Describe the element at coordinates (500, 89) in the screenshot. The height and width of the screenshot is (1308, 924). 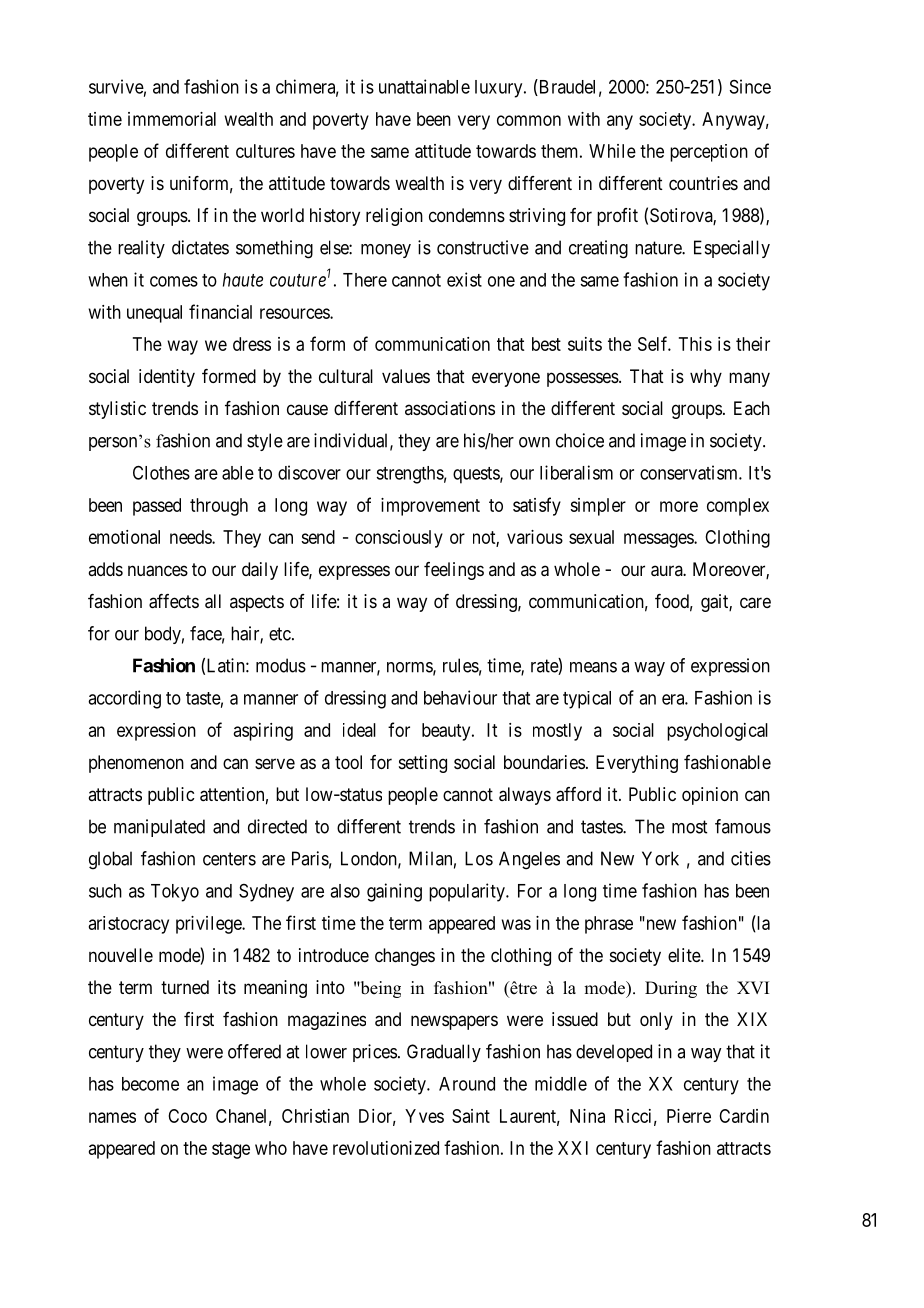
I see `luxury` at that location.
